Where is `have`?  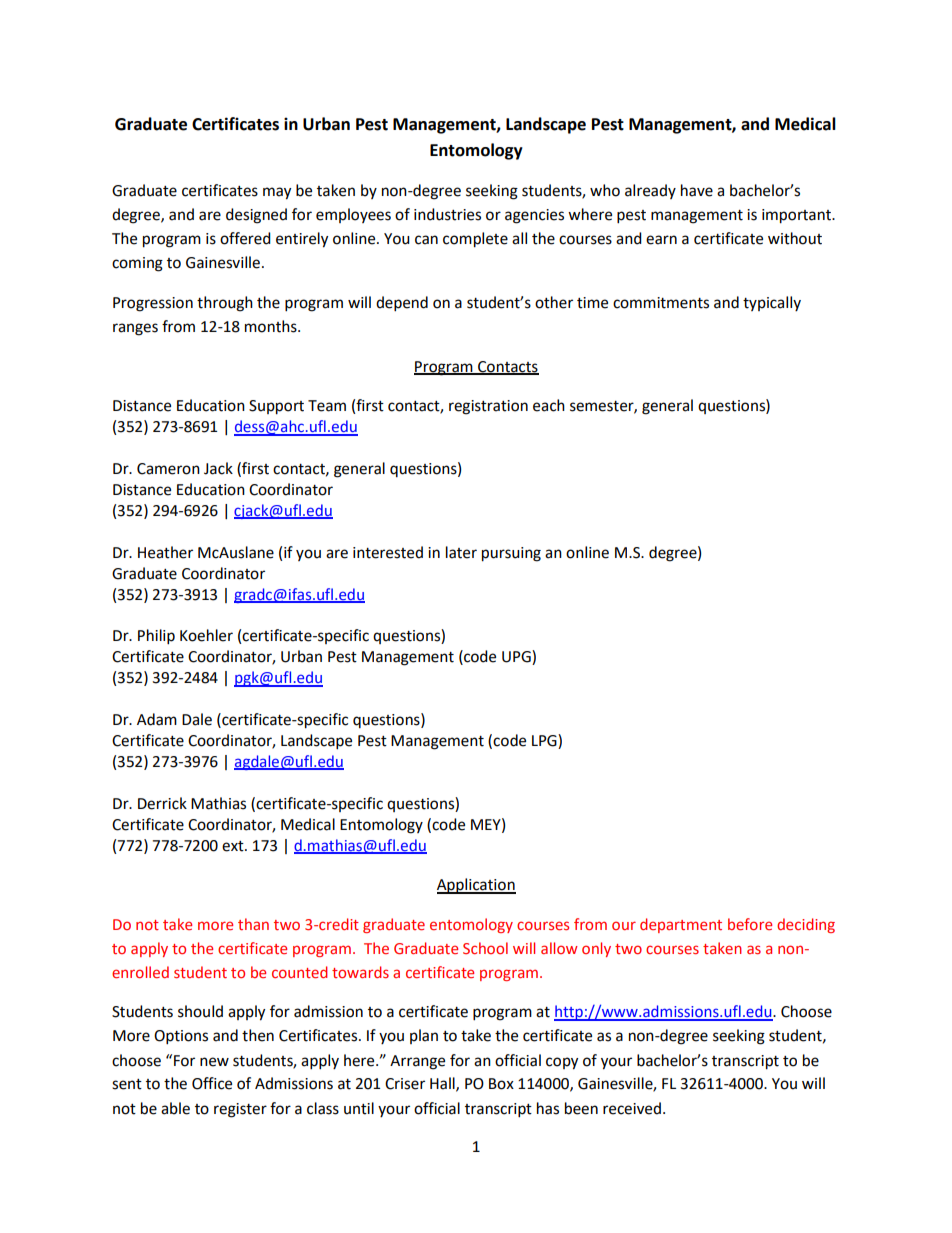 have is located at coordinates (697, 190).
